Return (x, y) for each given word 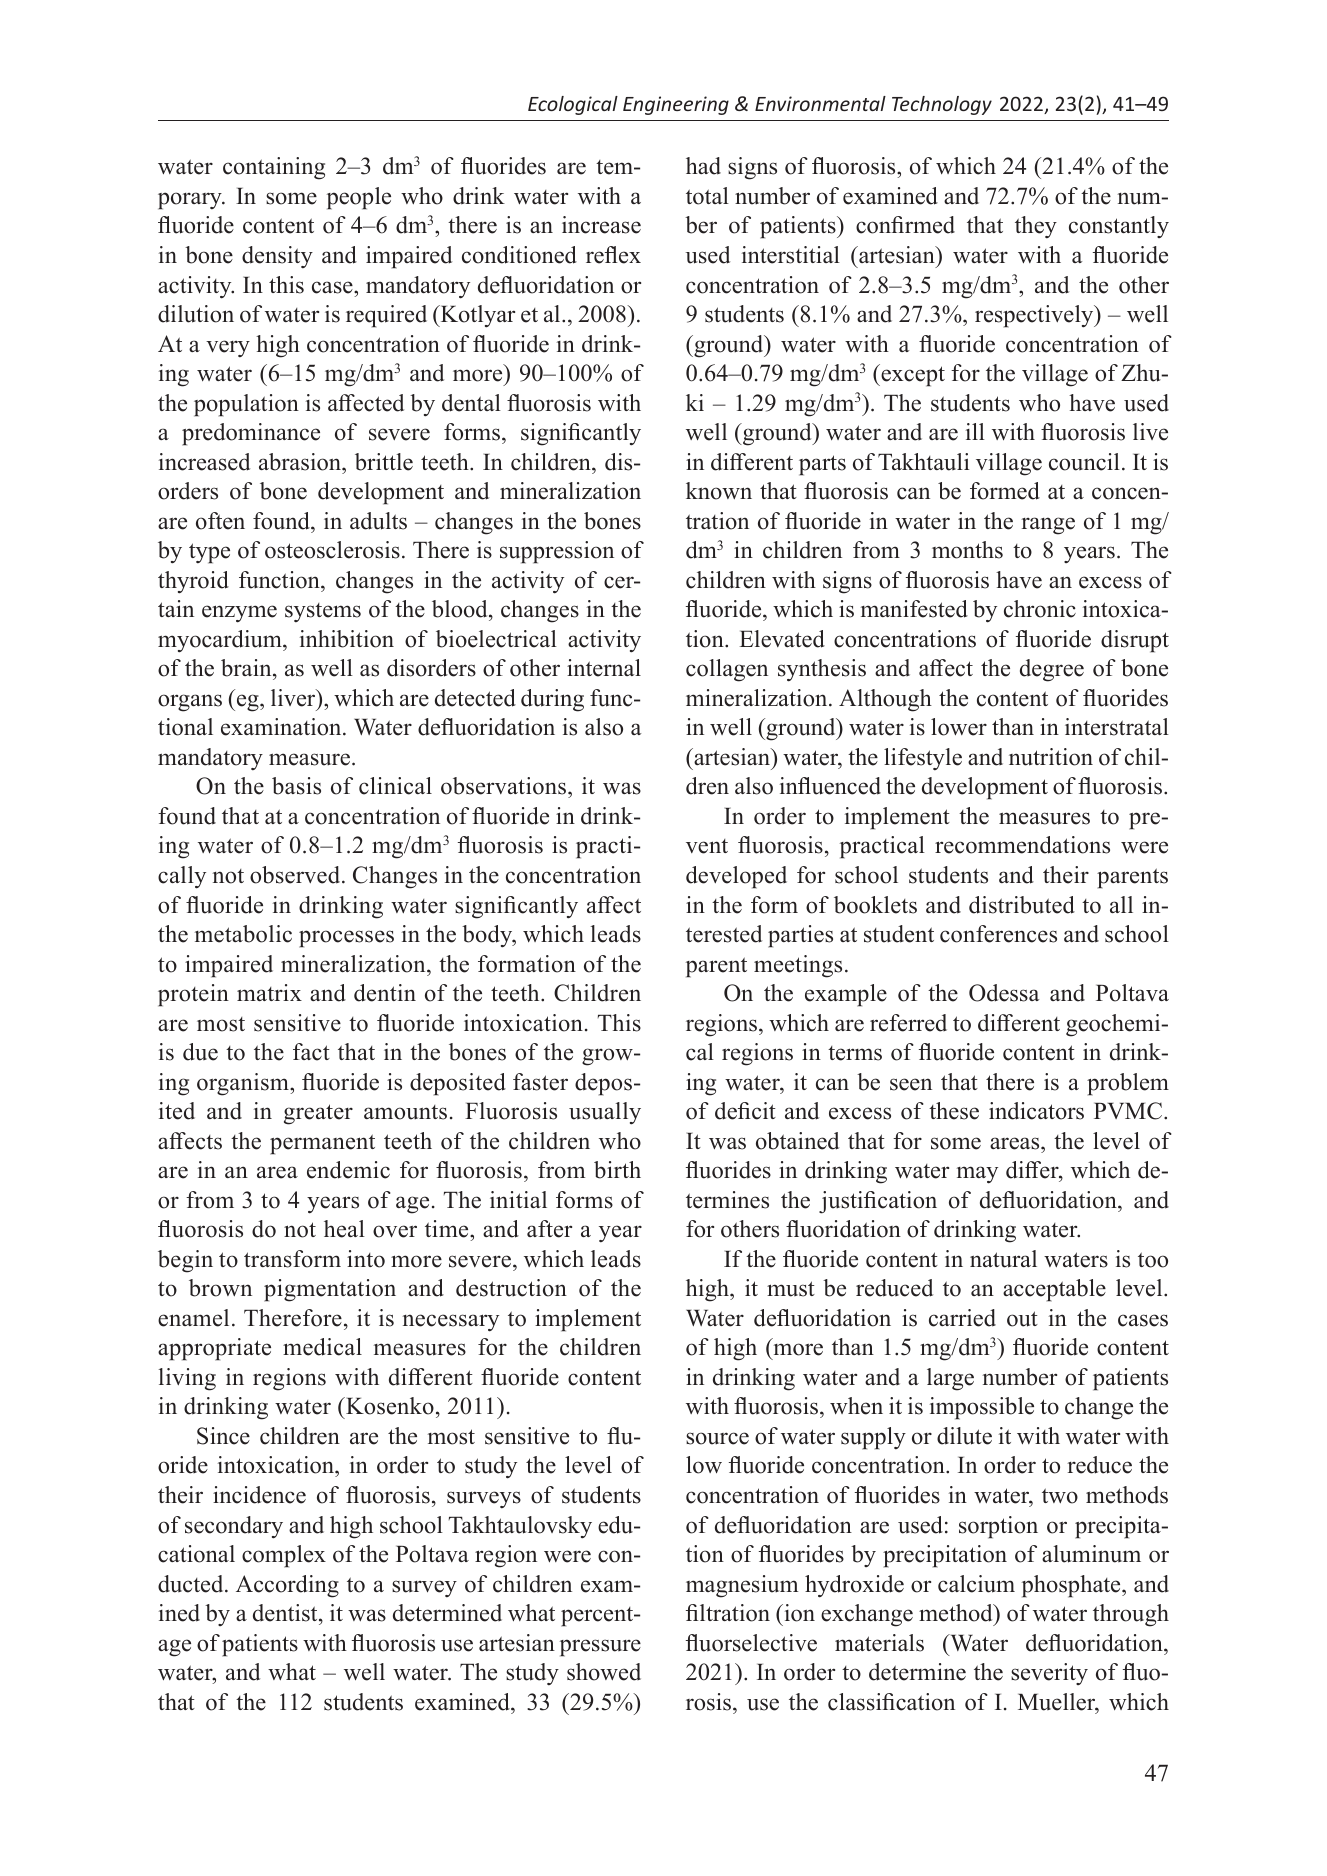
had (703, 166)
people (359, 198)
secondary (234, 1527)
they (1036, 227)
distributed (1022, 905)
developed (736, 877)
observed (296, 875)
